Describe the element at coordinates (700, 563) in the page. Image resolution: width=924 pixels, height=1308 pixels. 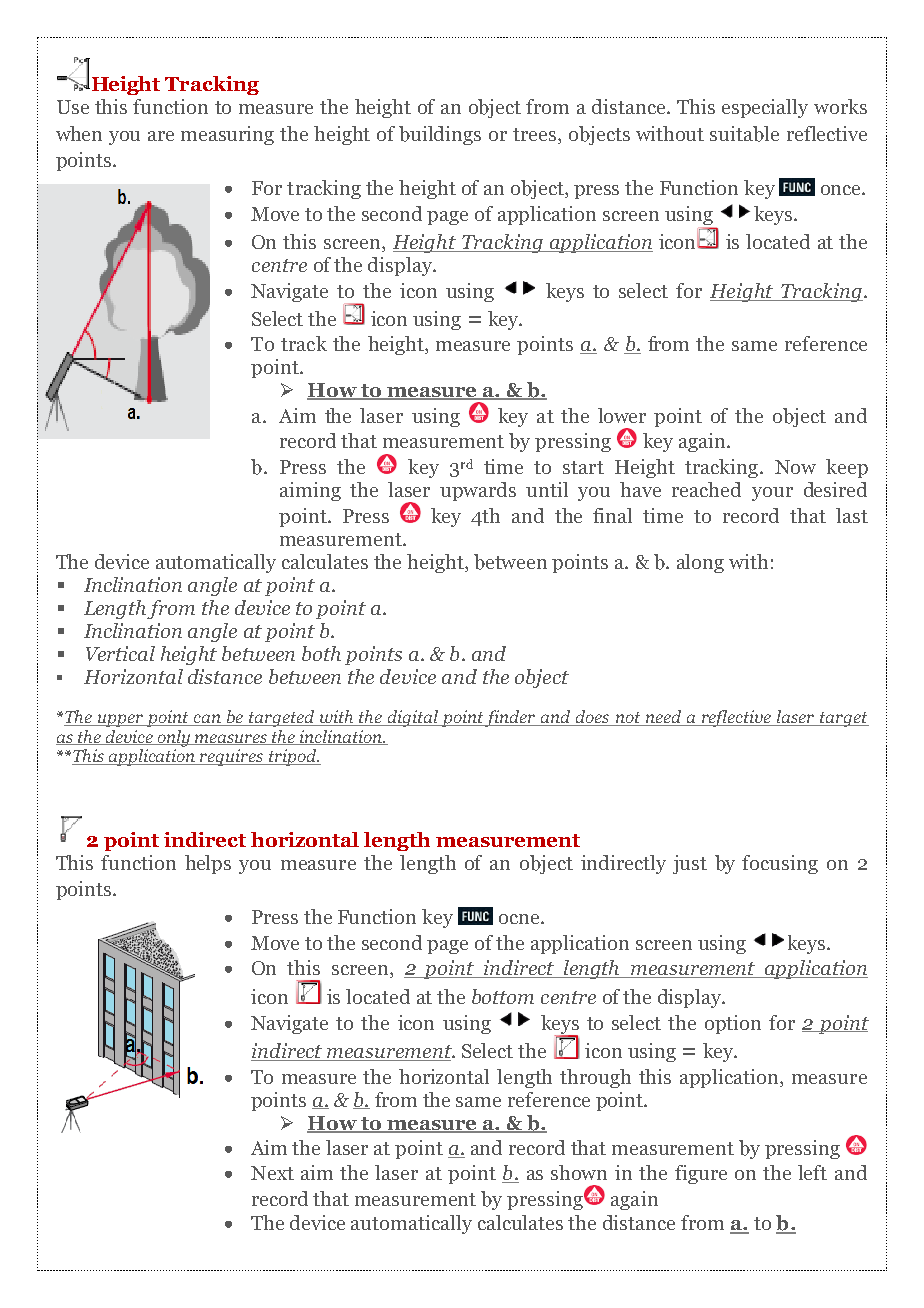
I see `along` at that location.
